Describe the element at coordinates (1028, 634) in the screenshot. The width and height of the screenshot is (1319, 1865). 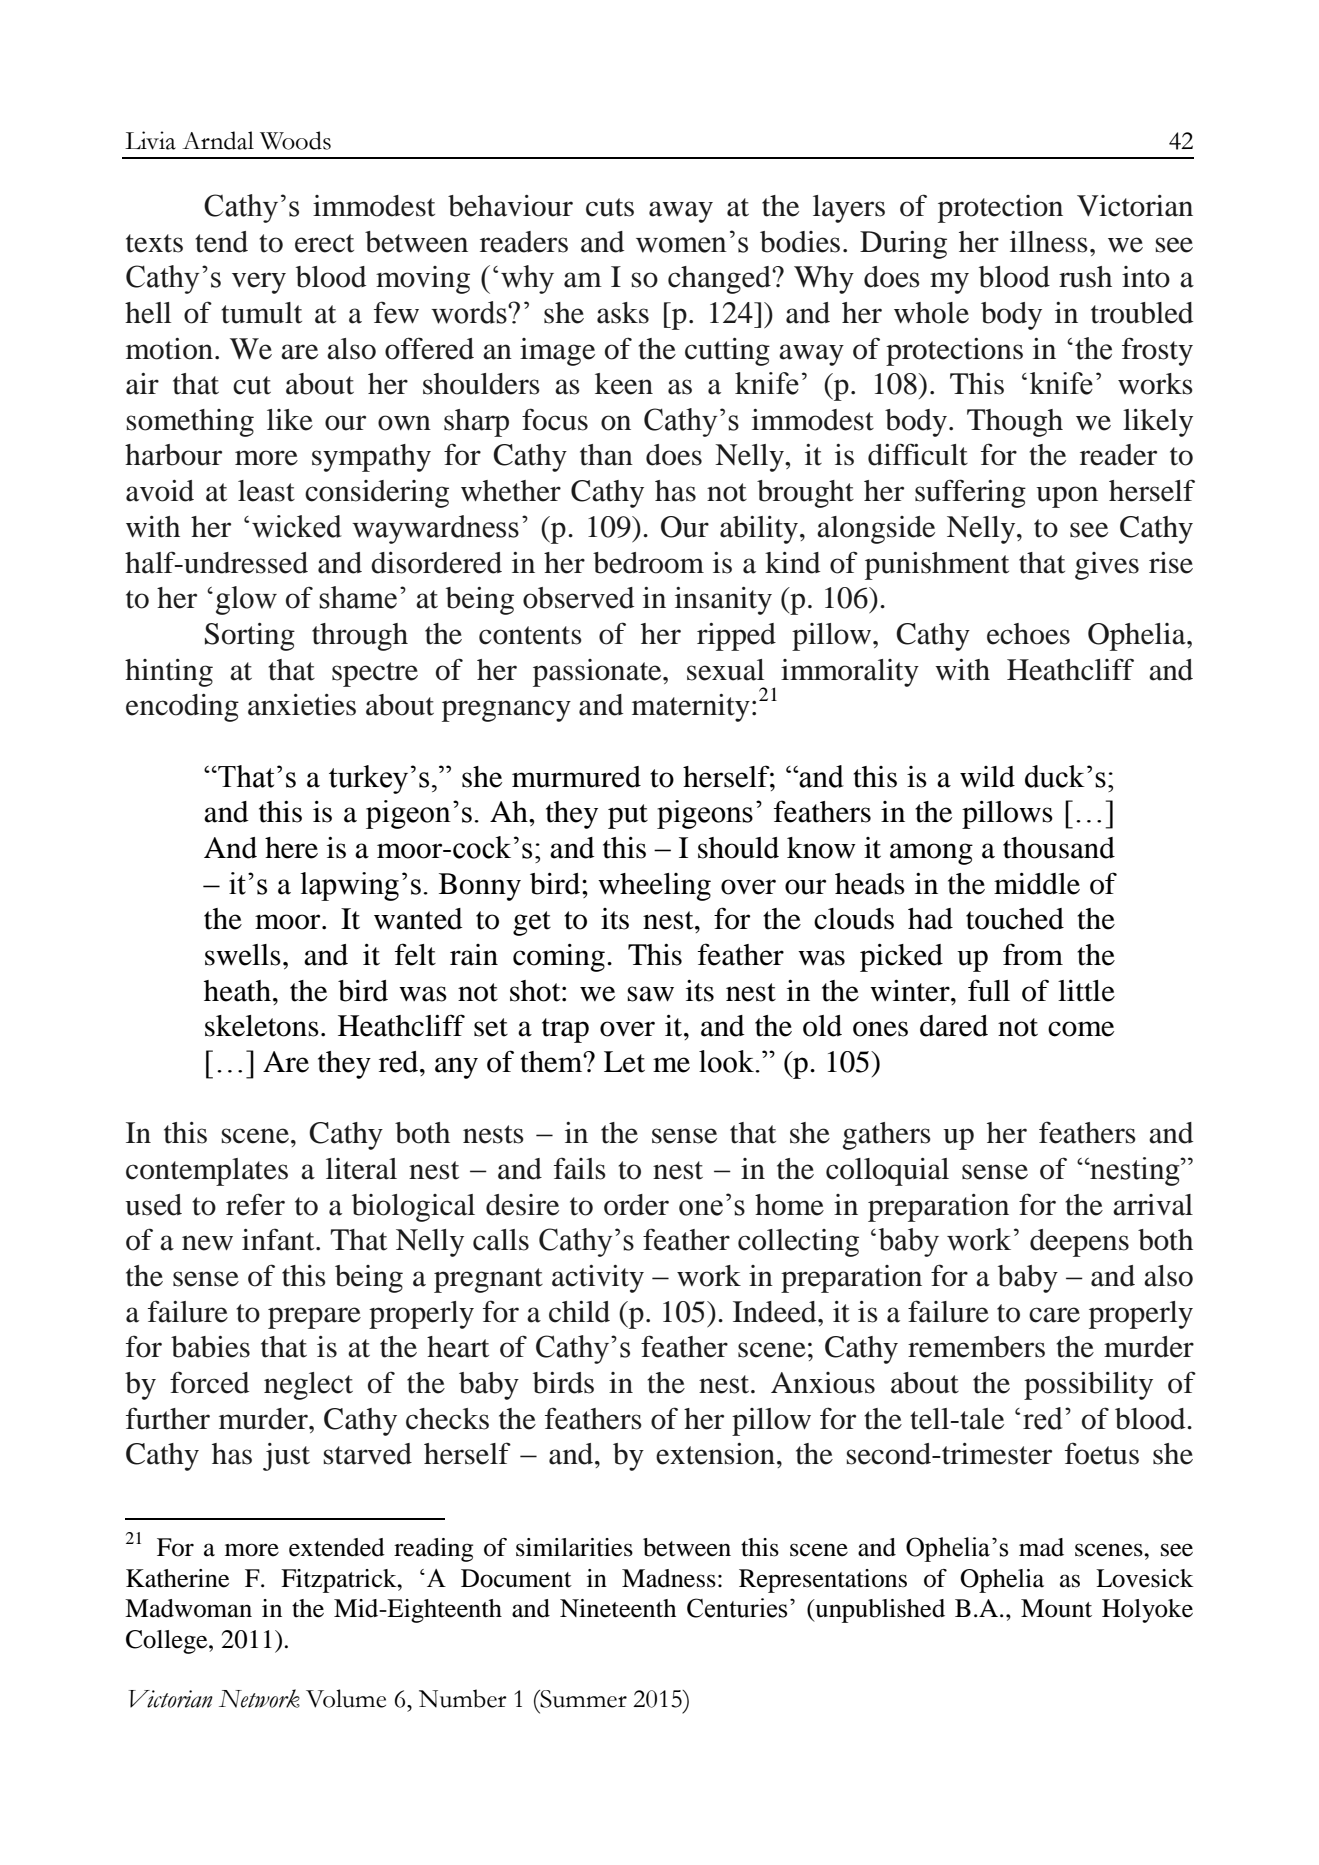
I see `echoes` at that location.
